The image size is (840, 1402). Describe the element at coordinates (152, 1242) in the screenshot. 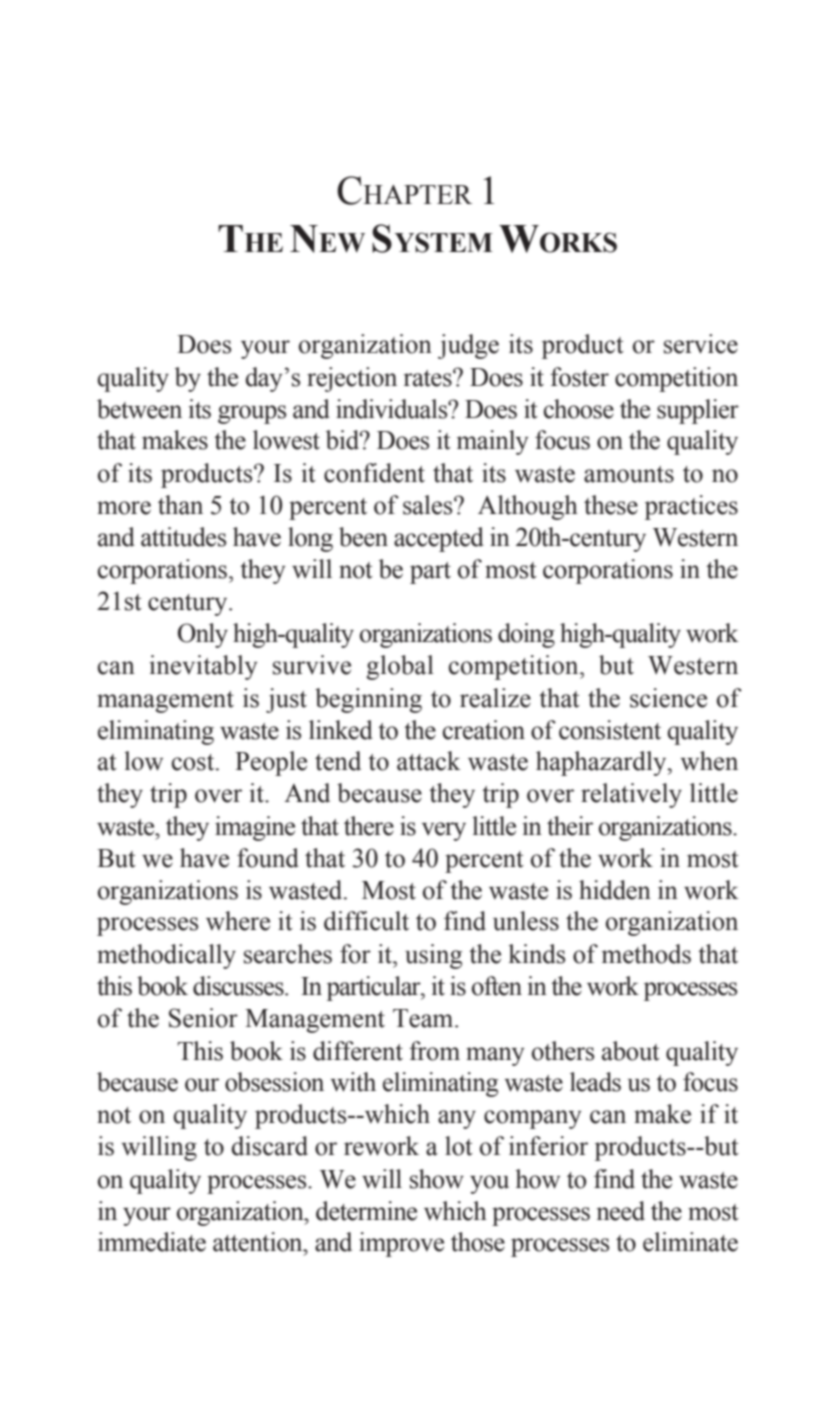

I see `immediate` at that location.
